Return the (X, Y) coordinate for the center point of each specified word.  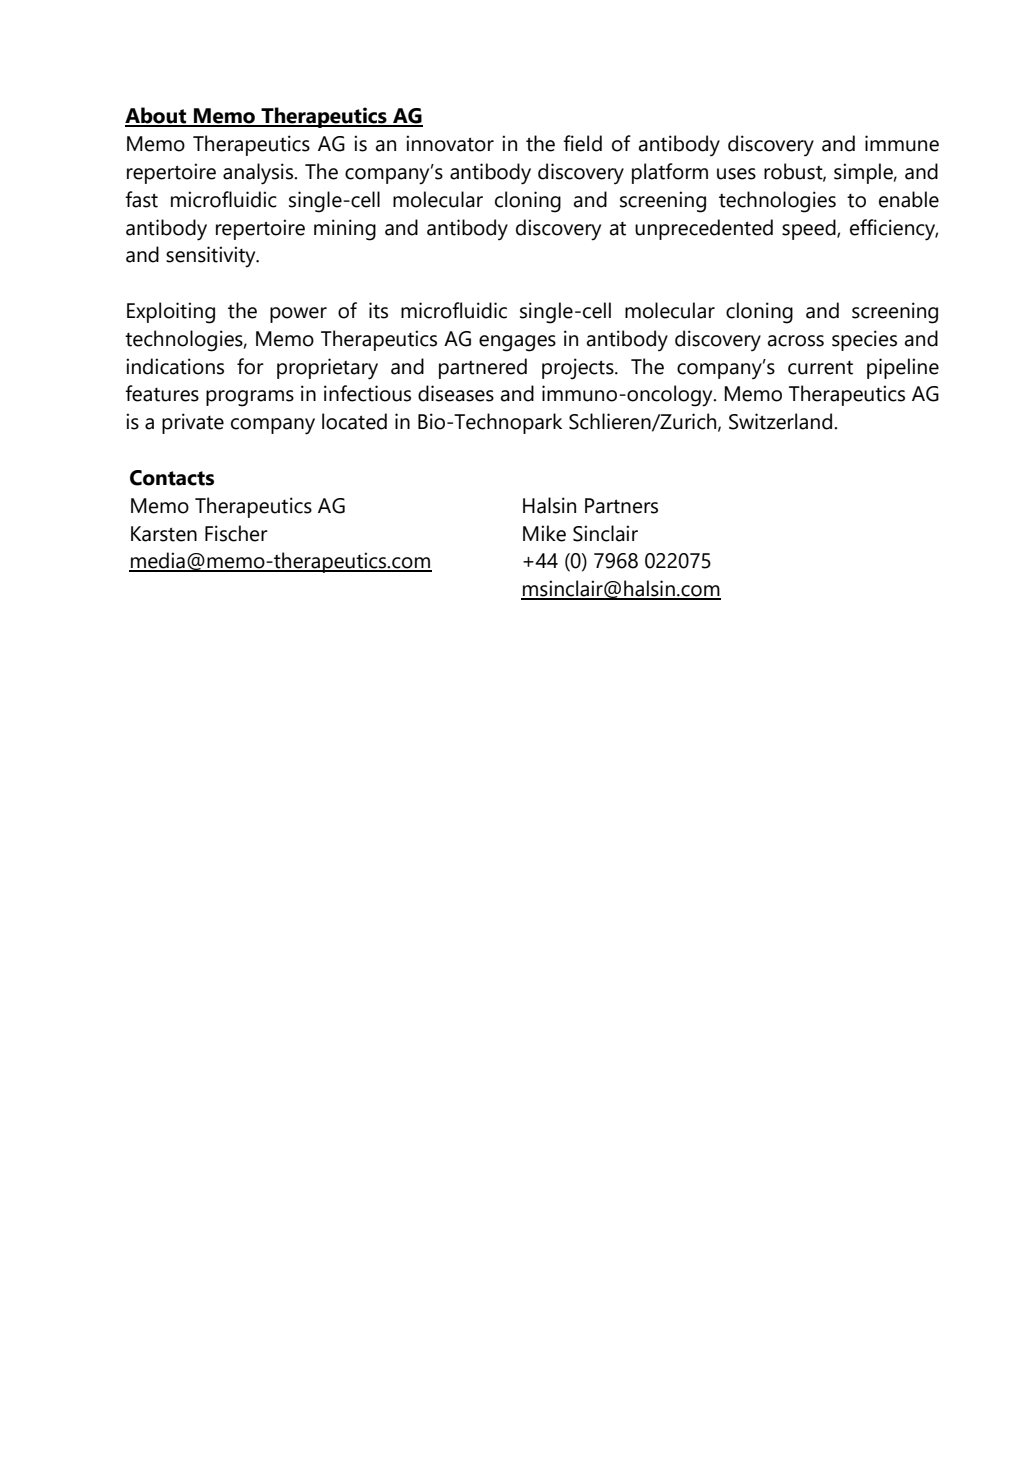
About (157, 116)
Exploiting (171, 313)
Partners (621, 506)
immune (902, 143)
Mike (544, 533)
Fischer (236, 533)
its (378, 310)
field (582, 143)
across (796, 341)
